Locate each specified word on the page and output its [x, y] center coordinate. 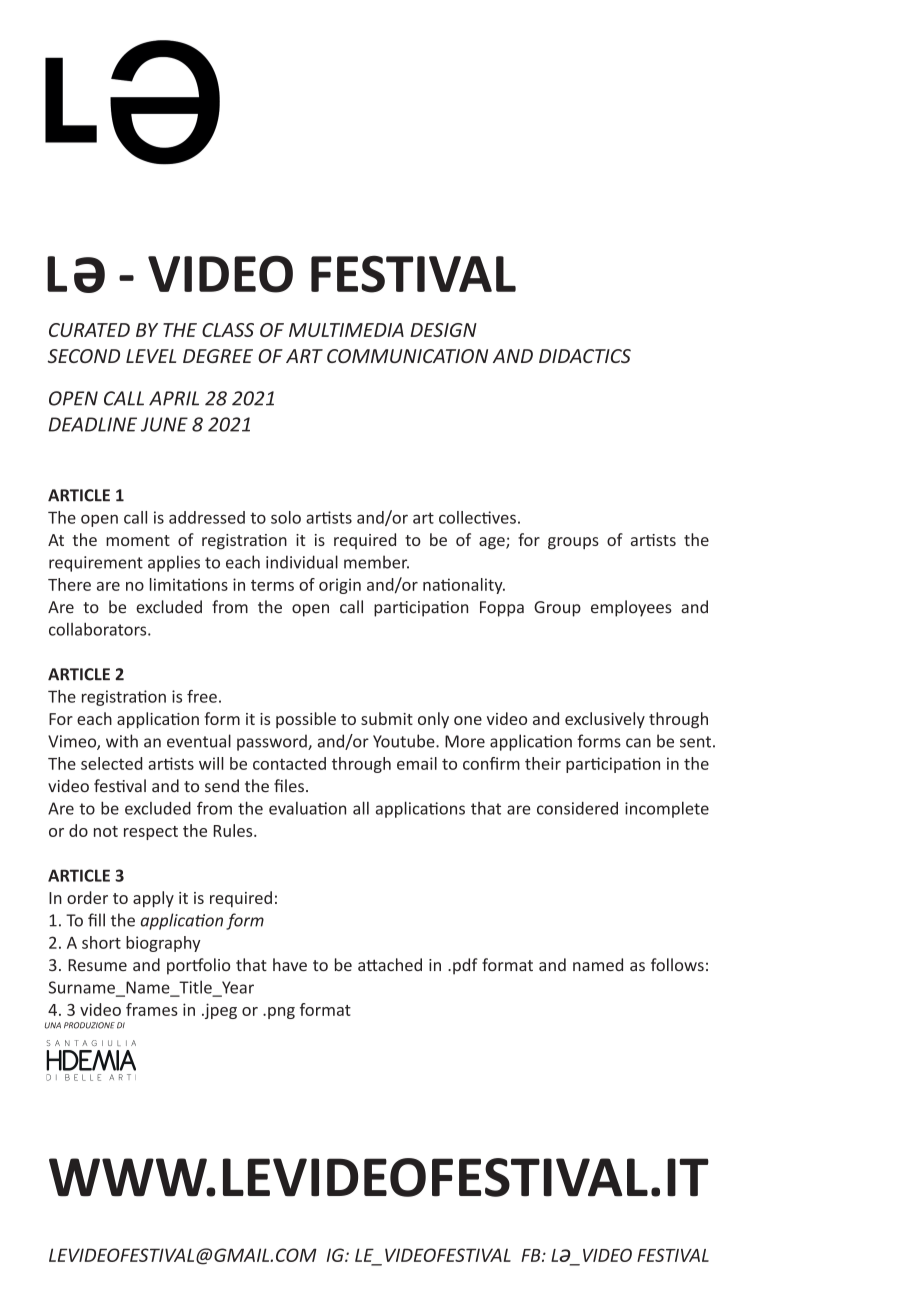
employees [631, 608]
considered [577, 808]
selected [111, 763]
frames [152, 1009]
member [376, 562]
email [417, 763]
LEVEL [151, 356]
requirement [96, 564]
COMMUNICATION [407, 356]
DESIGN [443, 330]
